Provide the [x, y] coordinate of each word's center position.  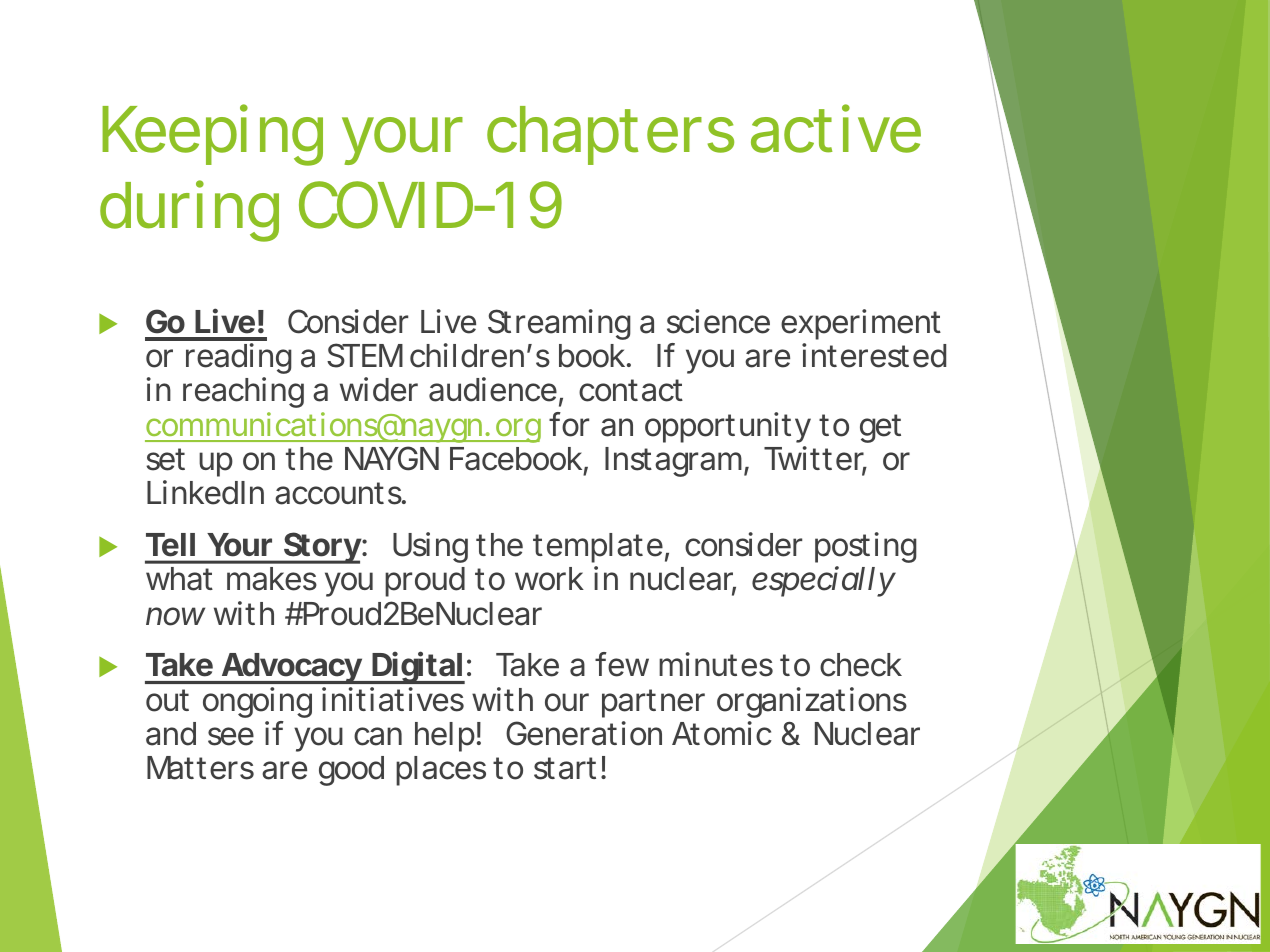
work [549, 579]
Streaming [559, 324]
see [231, 736]
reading [239, 358]
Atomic [722, 733]
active [836, 128]
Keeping [212, 135]
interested [874, 355]
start [565, 768]
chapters [610, 135]
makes [272, 579]
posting [866, 547]
